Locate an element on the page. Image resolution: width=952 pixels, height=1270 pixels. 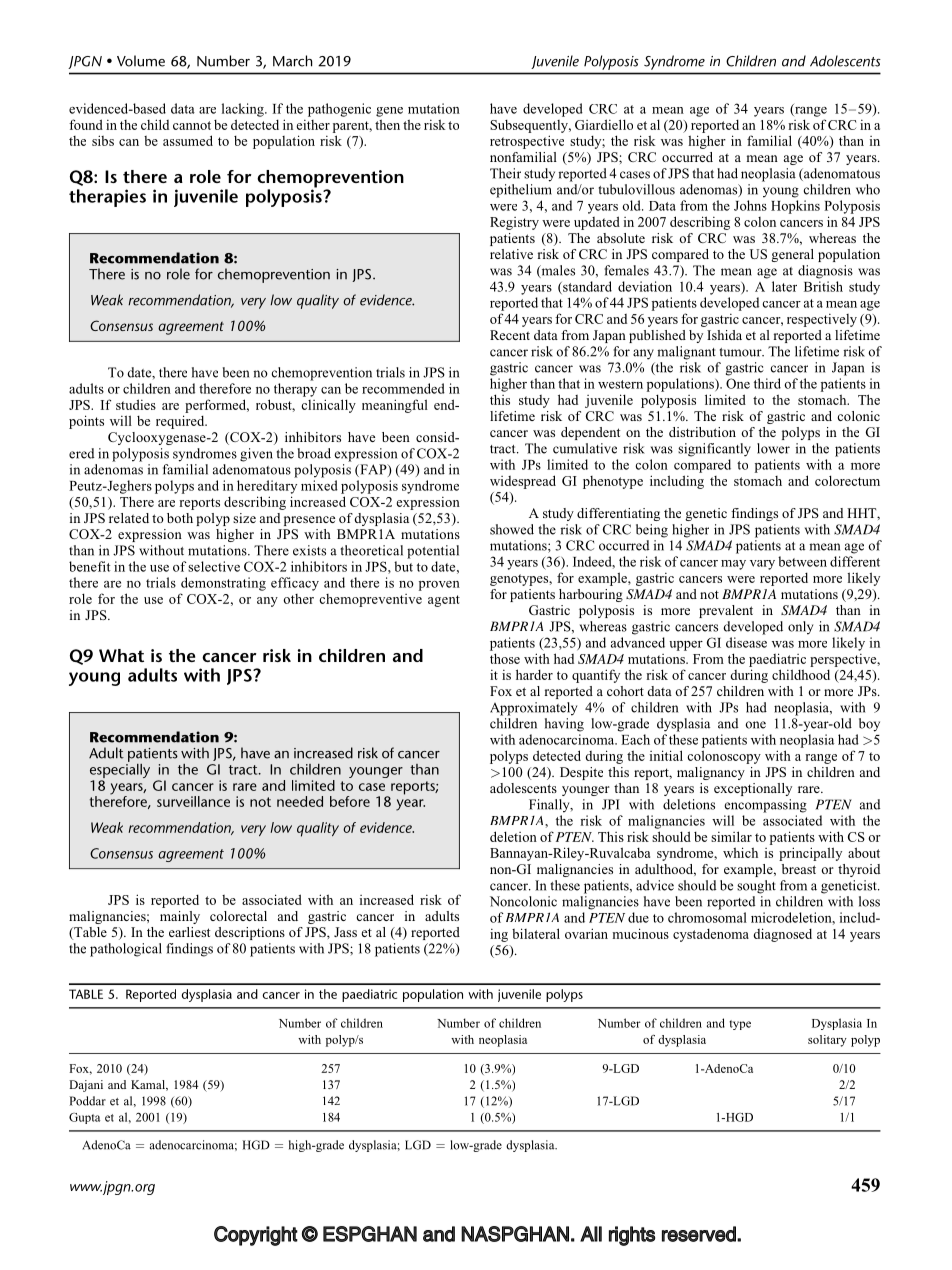
required is located at coordinates (181, 422).
